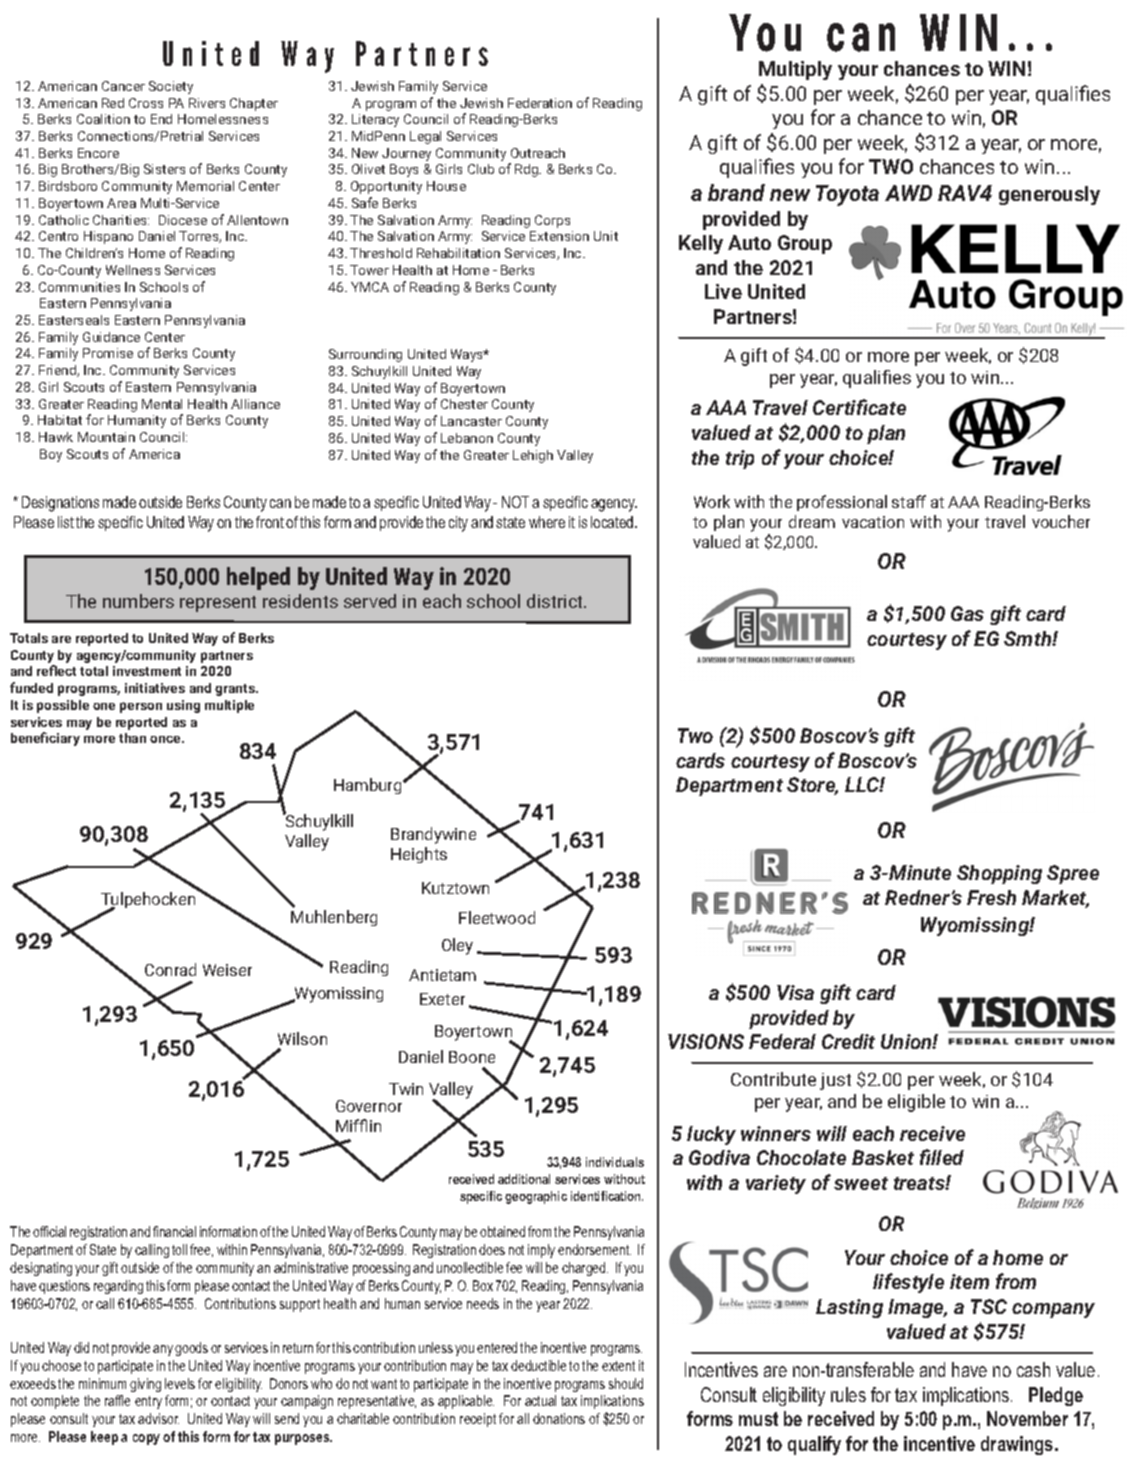 The image size is (1137, 1472). Describe the element at coordinates (138, 601) in the screenshot. I see `numbers` at that location.
